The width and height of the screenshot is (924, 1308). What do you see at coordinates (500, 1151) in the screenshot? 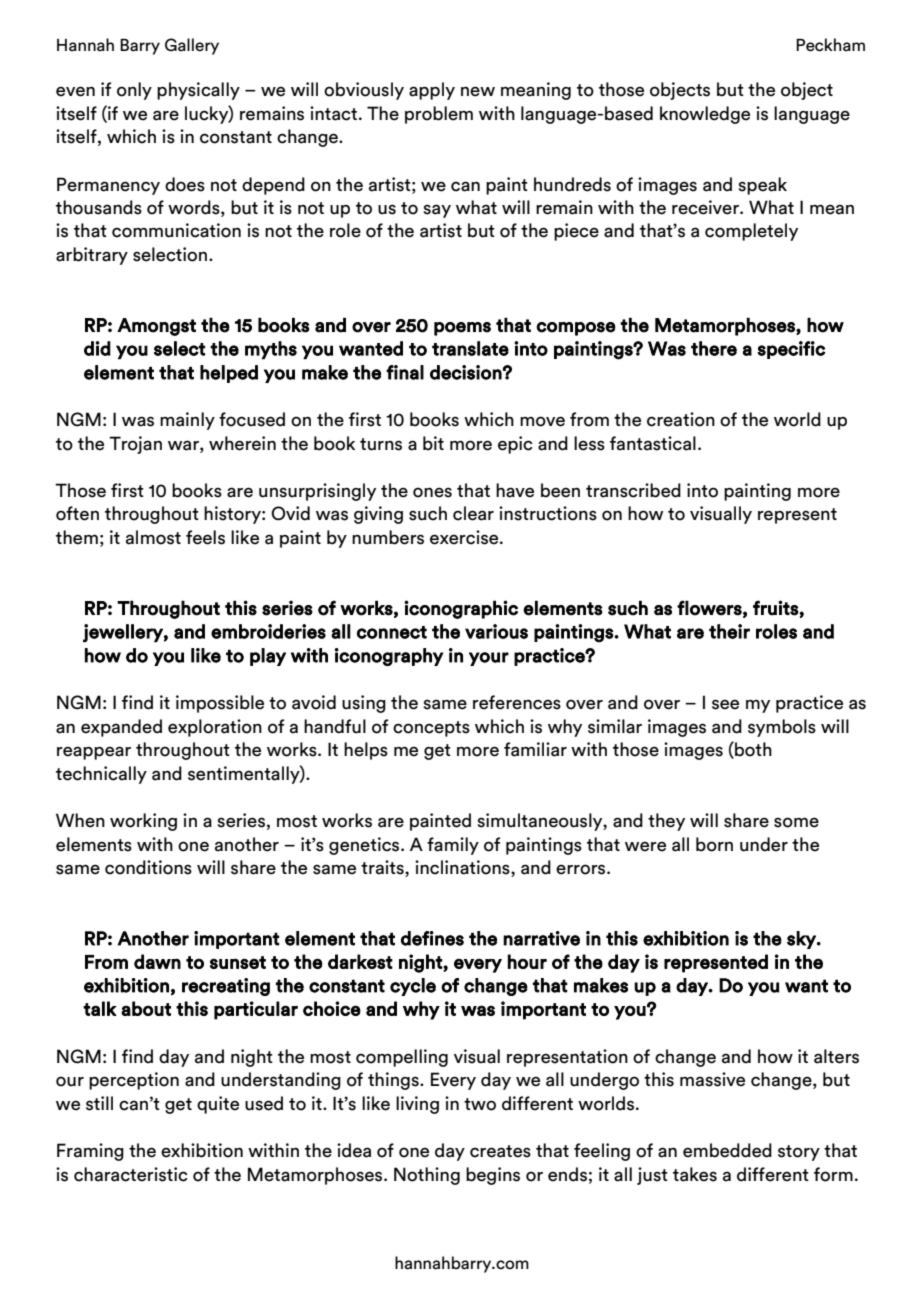
I see `creates` at bounding box center [500, 1151].
